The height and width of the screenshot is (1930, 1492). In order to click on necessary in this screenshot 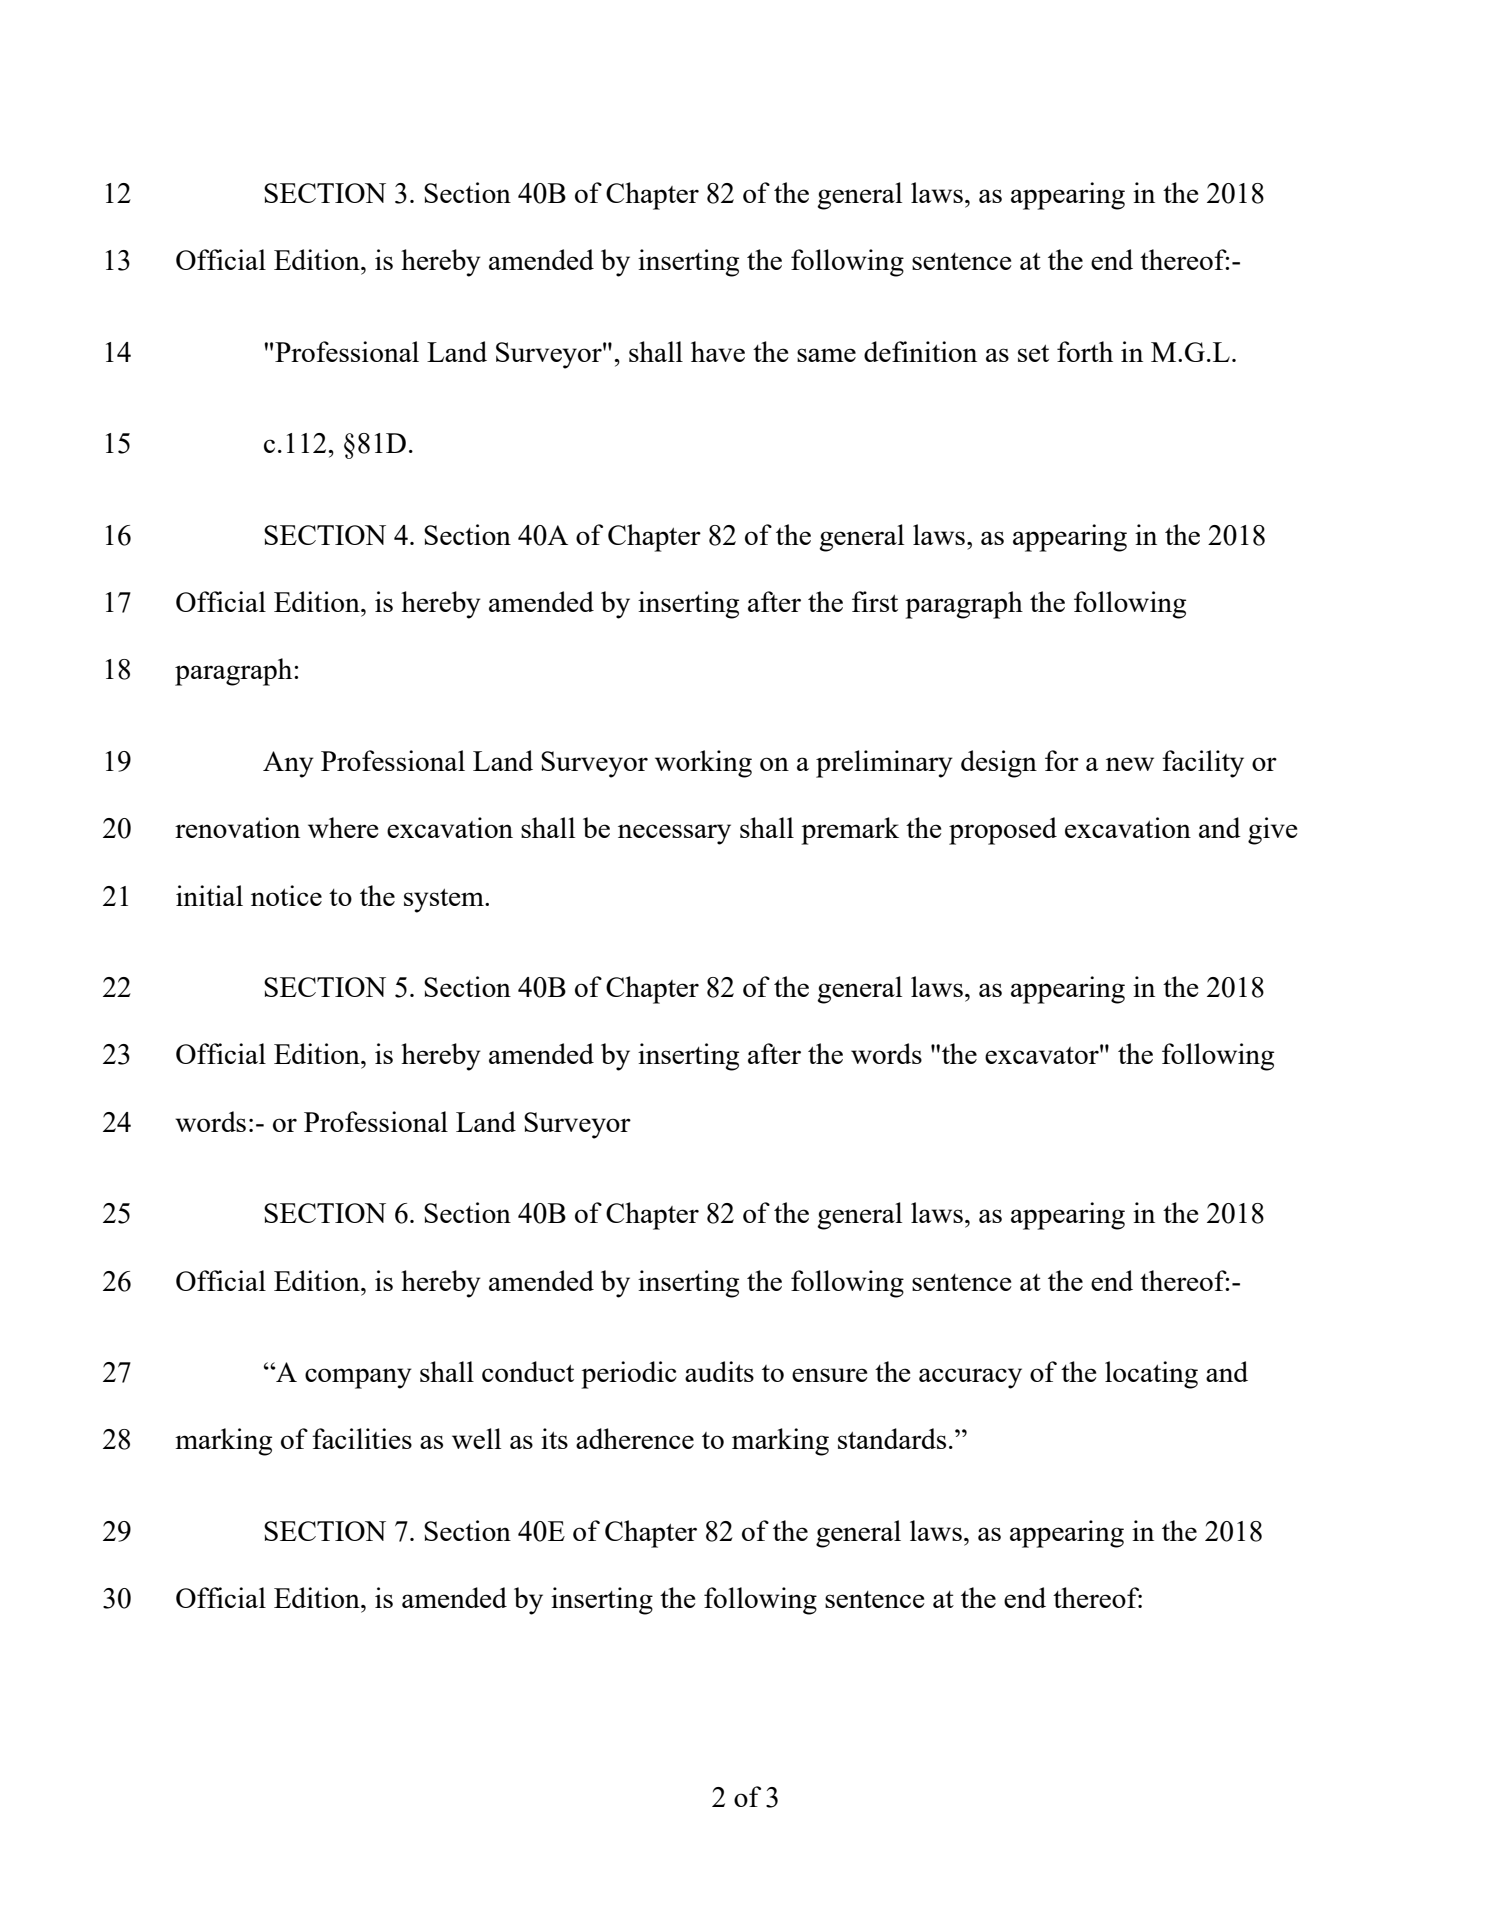, I will do `click(674, 834)`.
